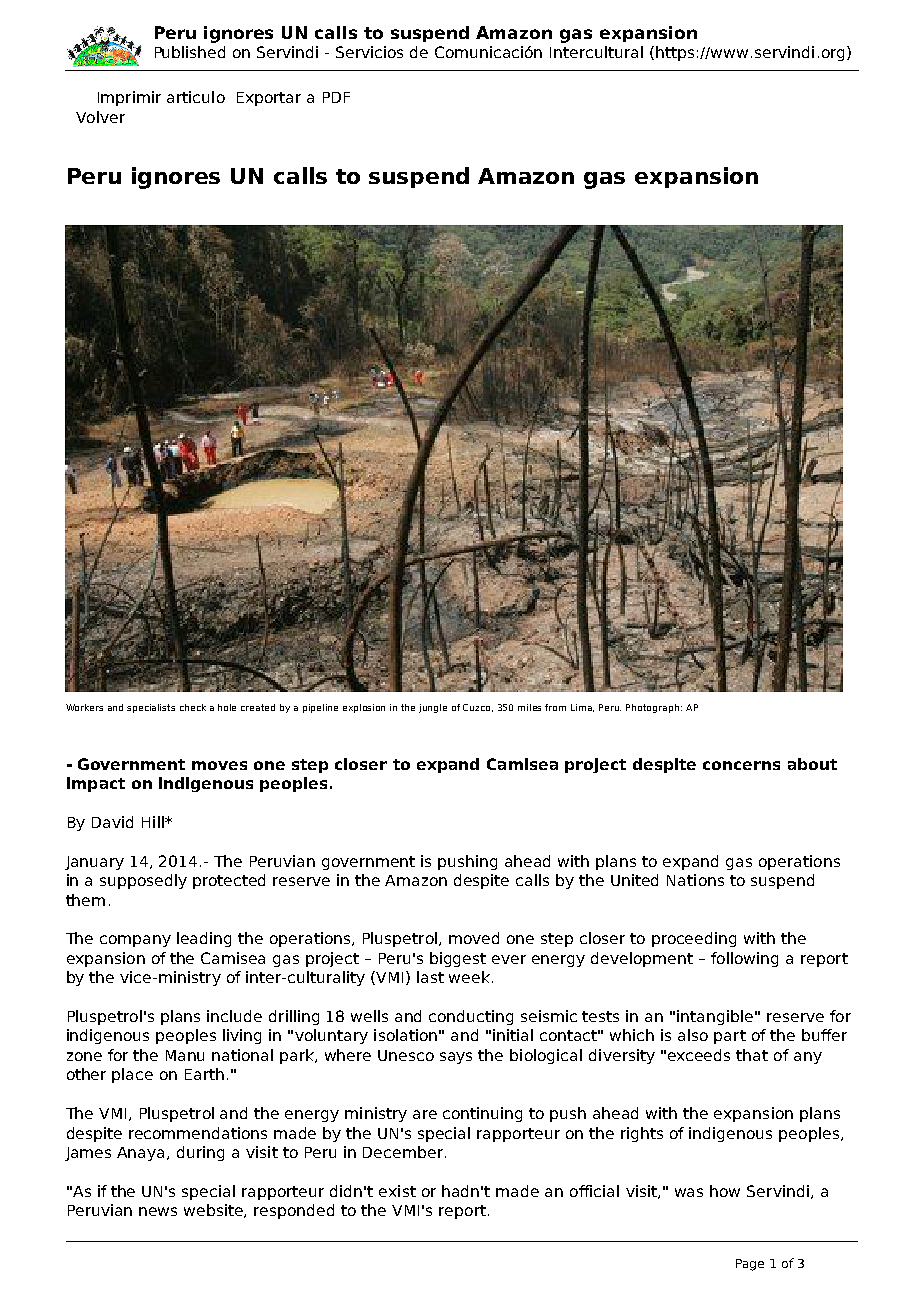  What do you see at coordinates (397, 1191) in the page?
I see `exist` at bounding box center [397, 1191].
